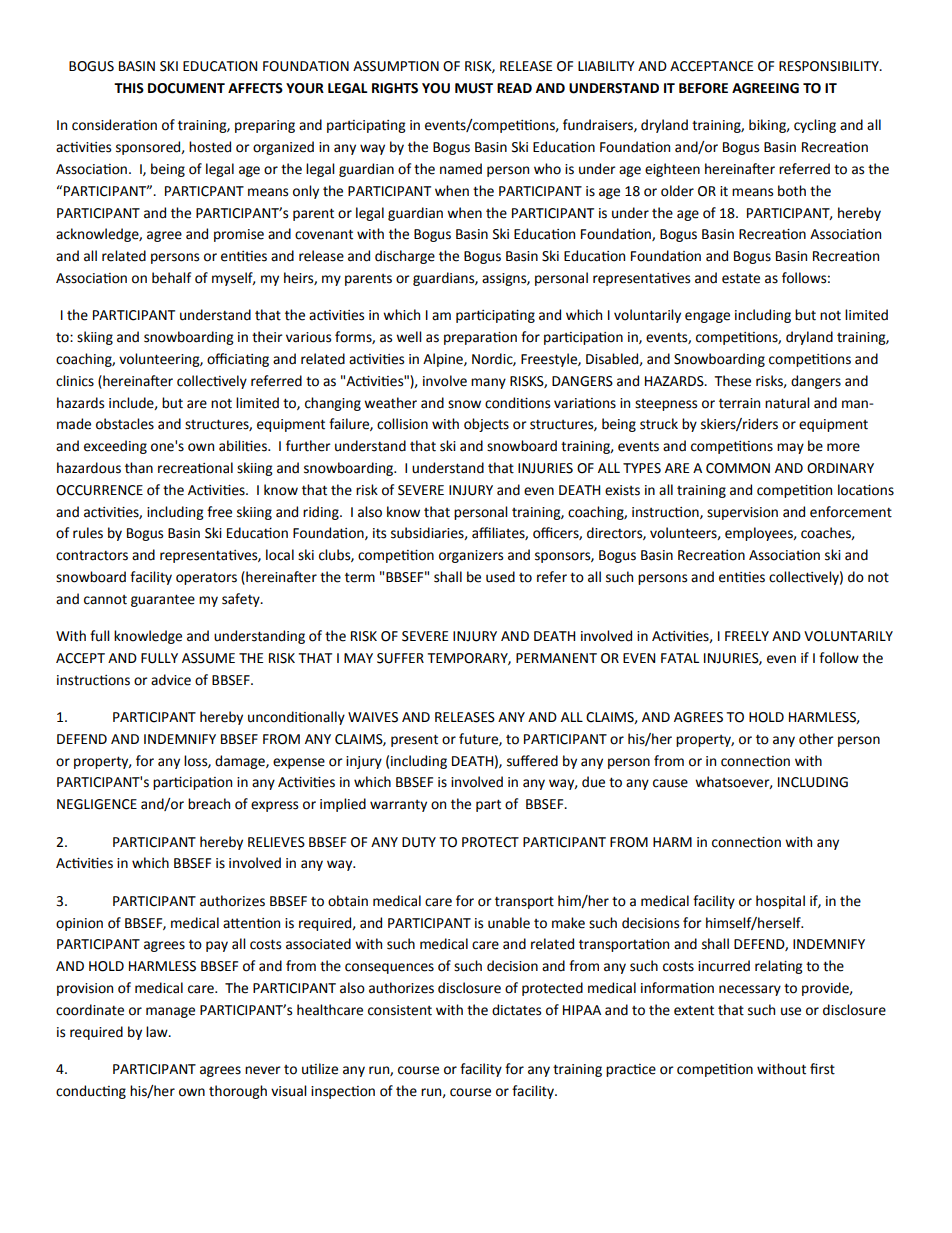 This screenshot has height=1233, width=952. What do you see at coordinates (474, 88) in the screenshot?
I see `MUST` at bounding box center [474, 88].
